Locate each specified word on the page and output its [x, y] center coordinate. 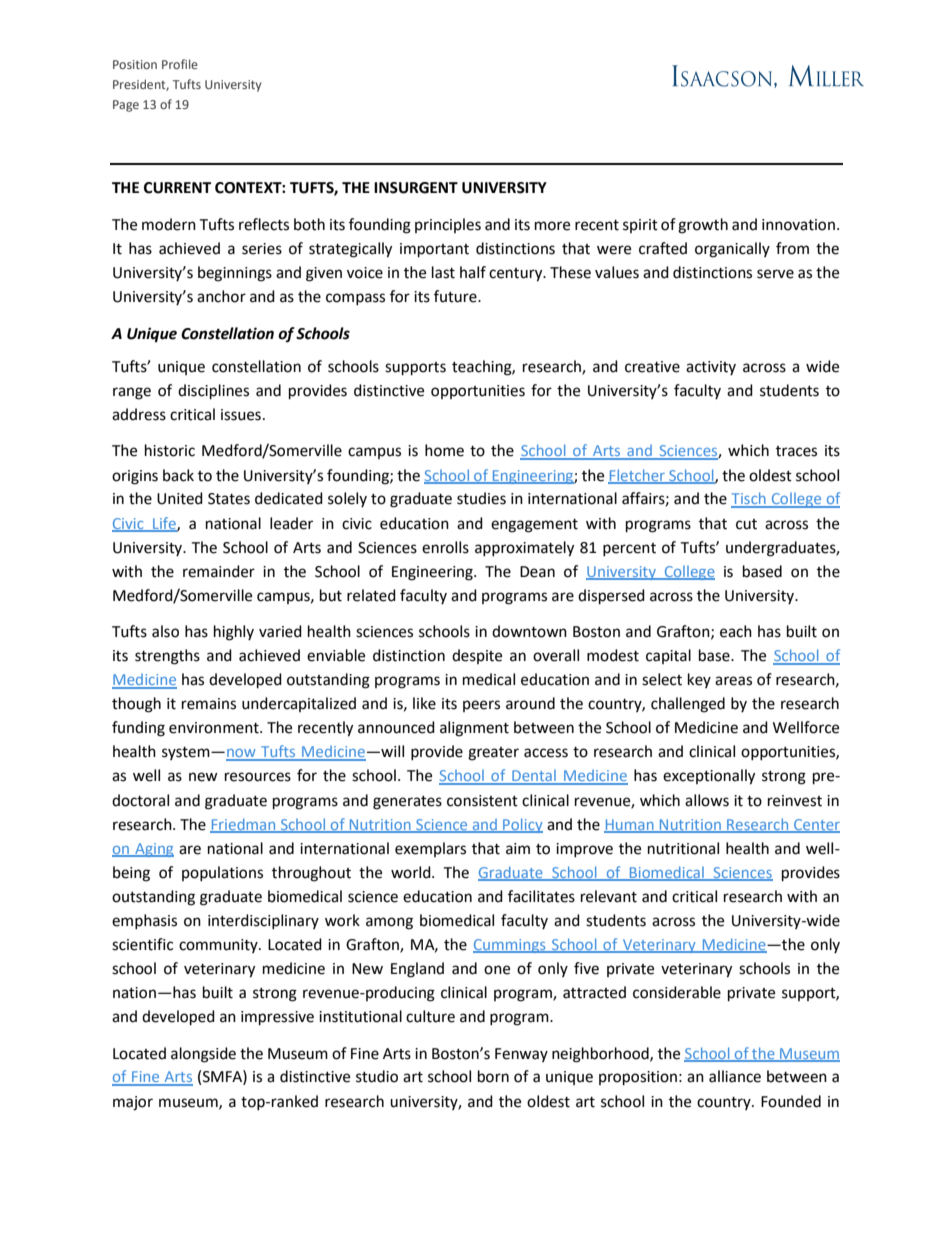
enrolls [445, 547]
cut [746, 524]
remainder [219, 571]
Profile [180, 64]
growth [703, 226]
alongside [203, 1055]
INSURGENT [416, 188]
